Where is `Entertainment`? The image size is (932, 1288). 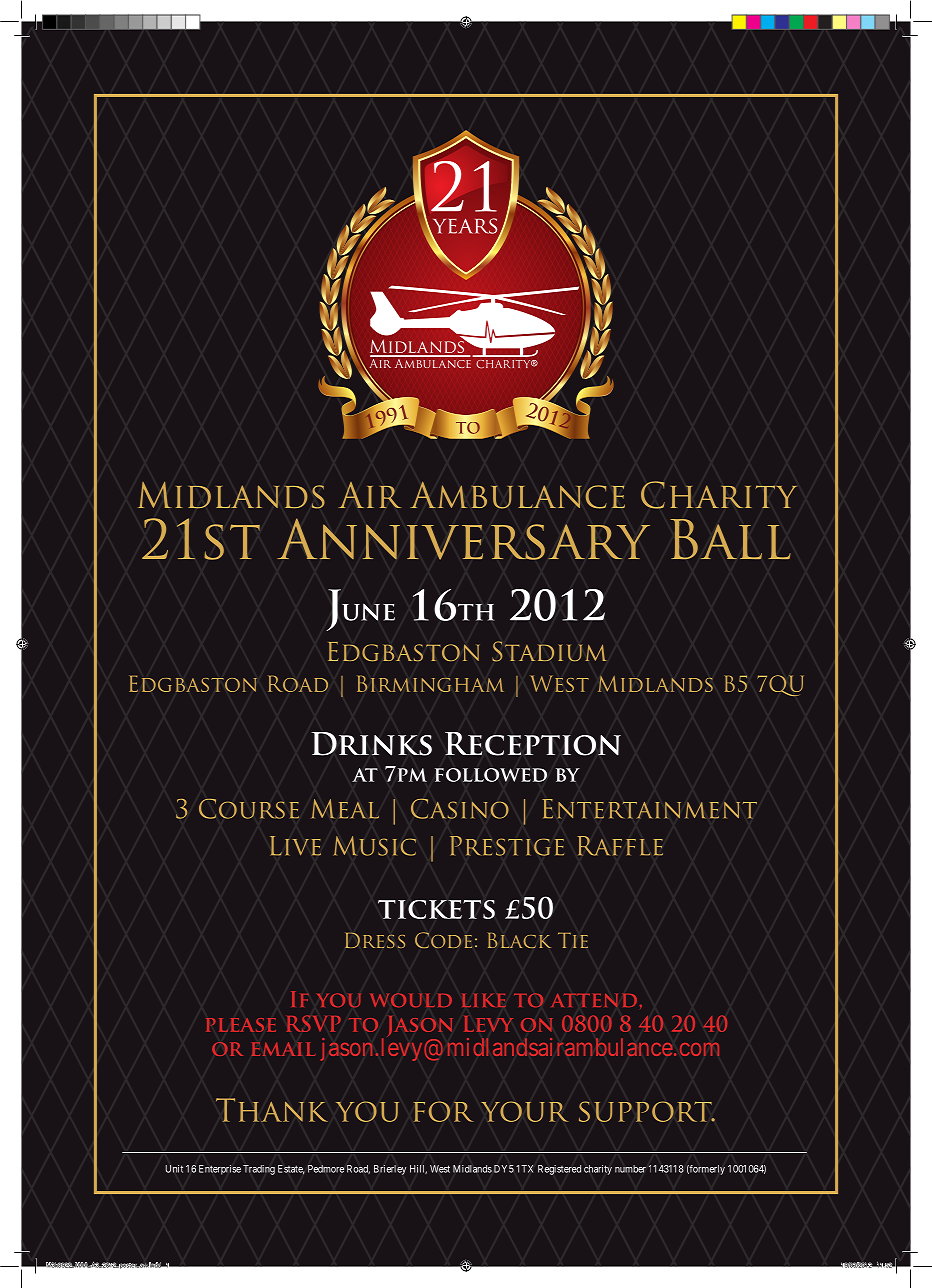
Entertainment is located at coordinates (649, 809).
